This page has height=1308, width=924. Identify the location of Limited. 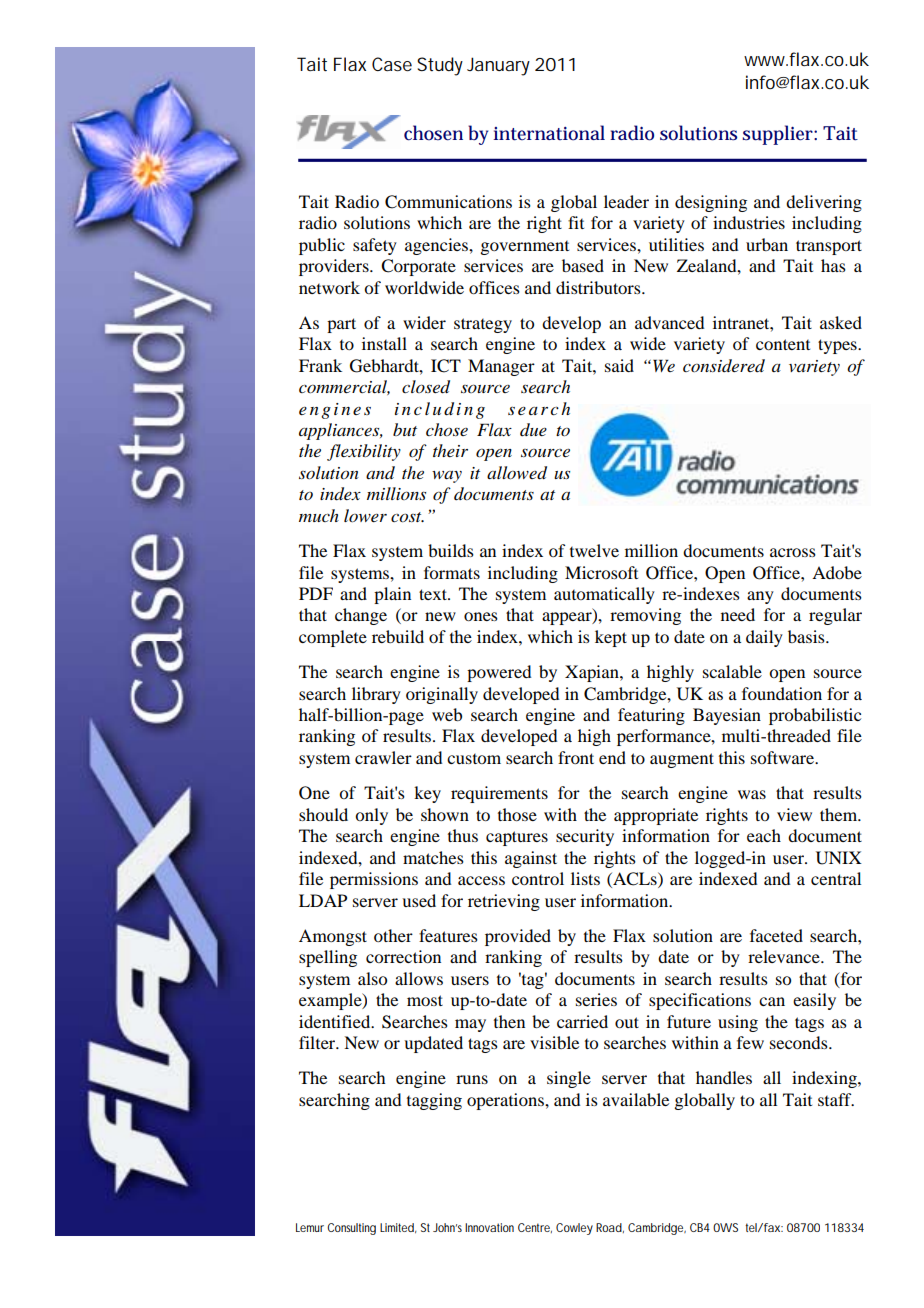
(397, 1227).
